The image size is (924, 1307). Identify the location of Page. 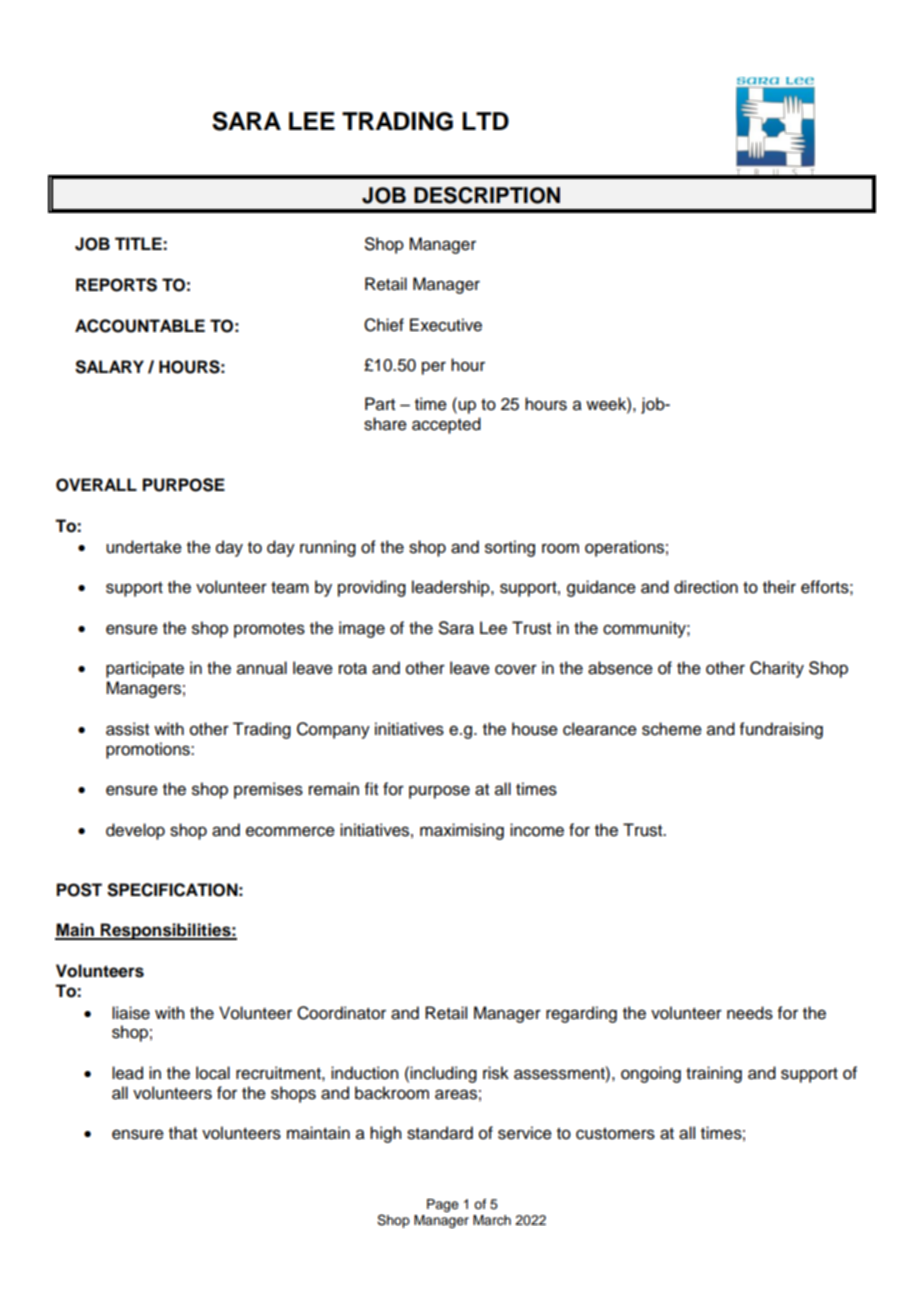
(443, 1205).
